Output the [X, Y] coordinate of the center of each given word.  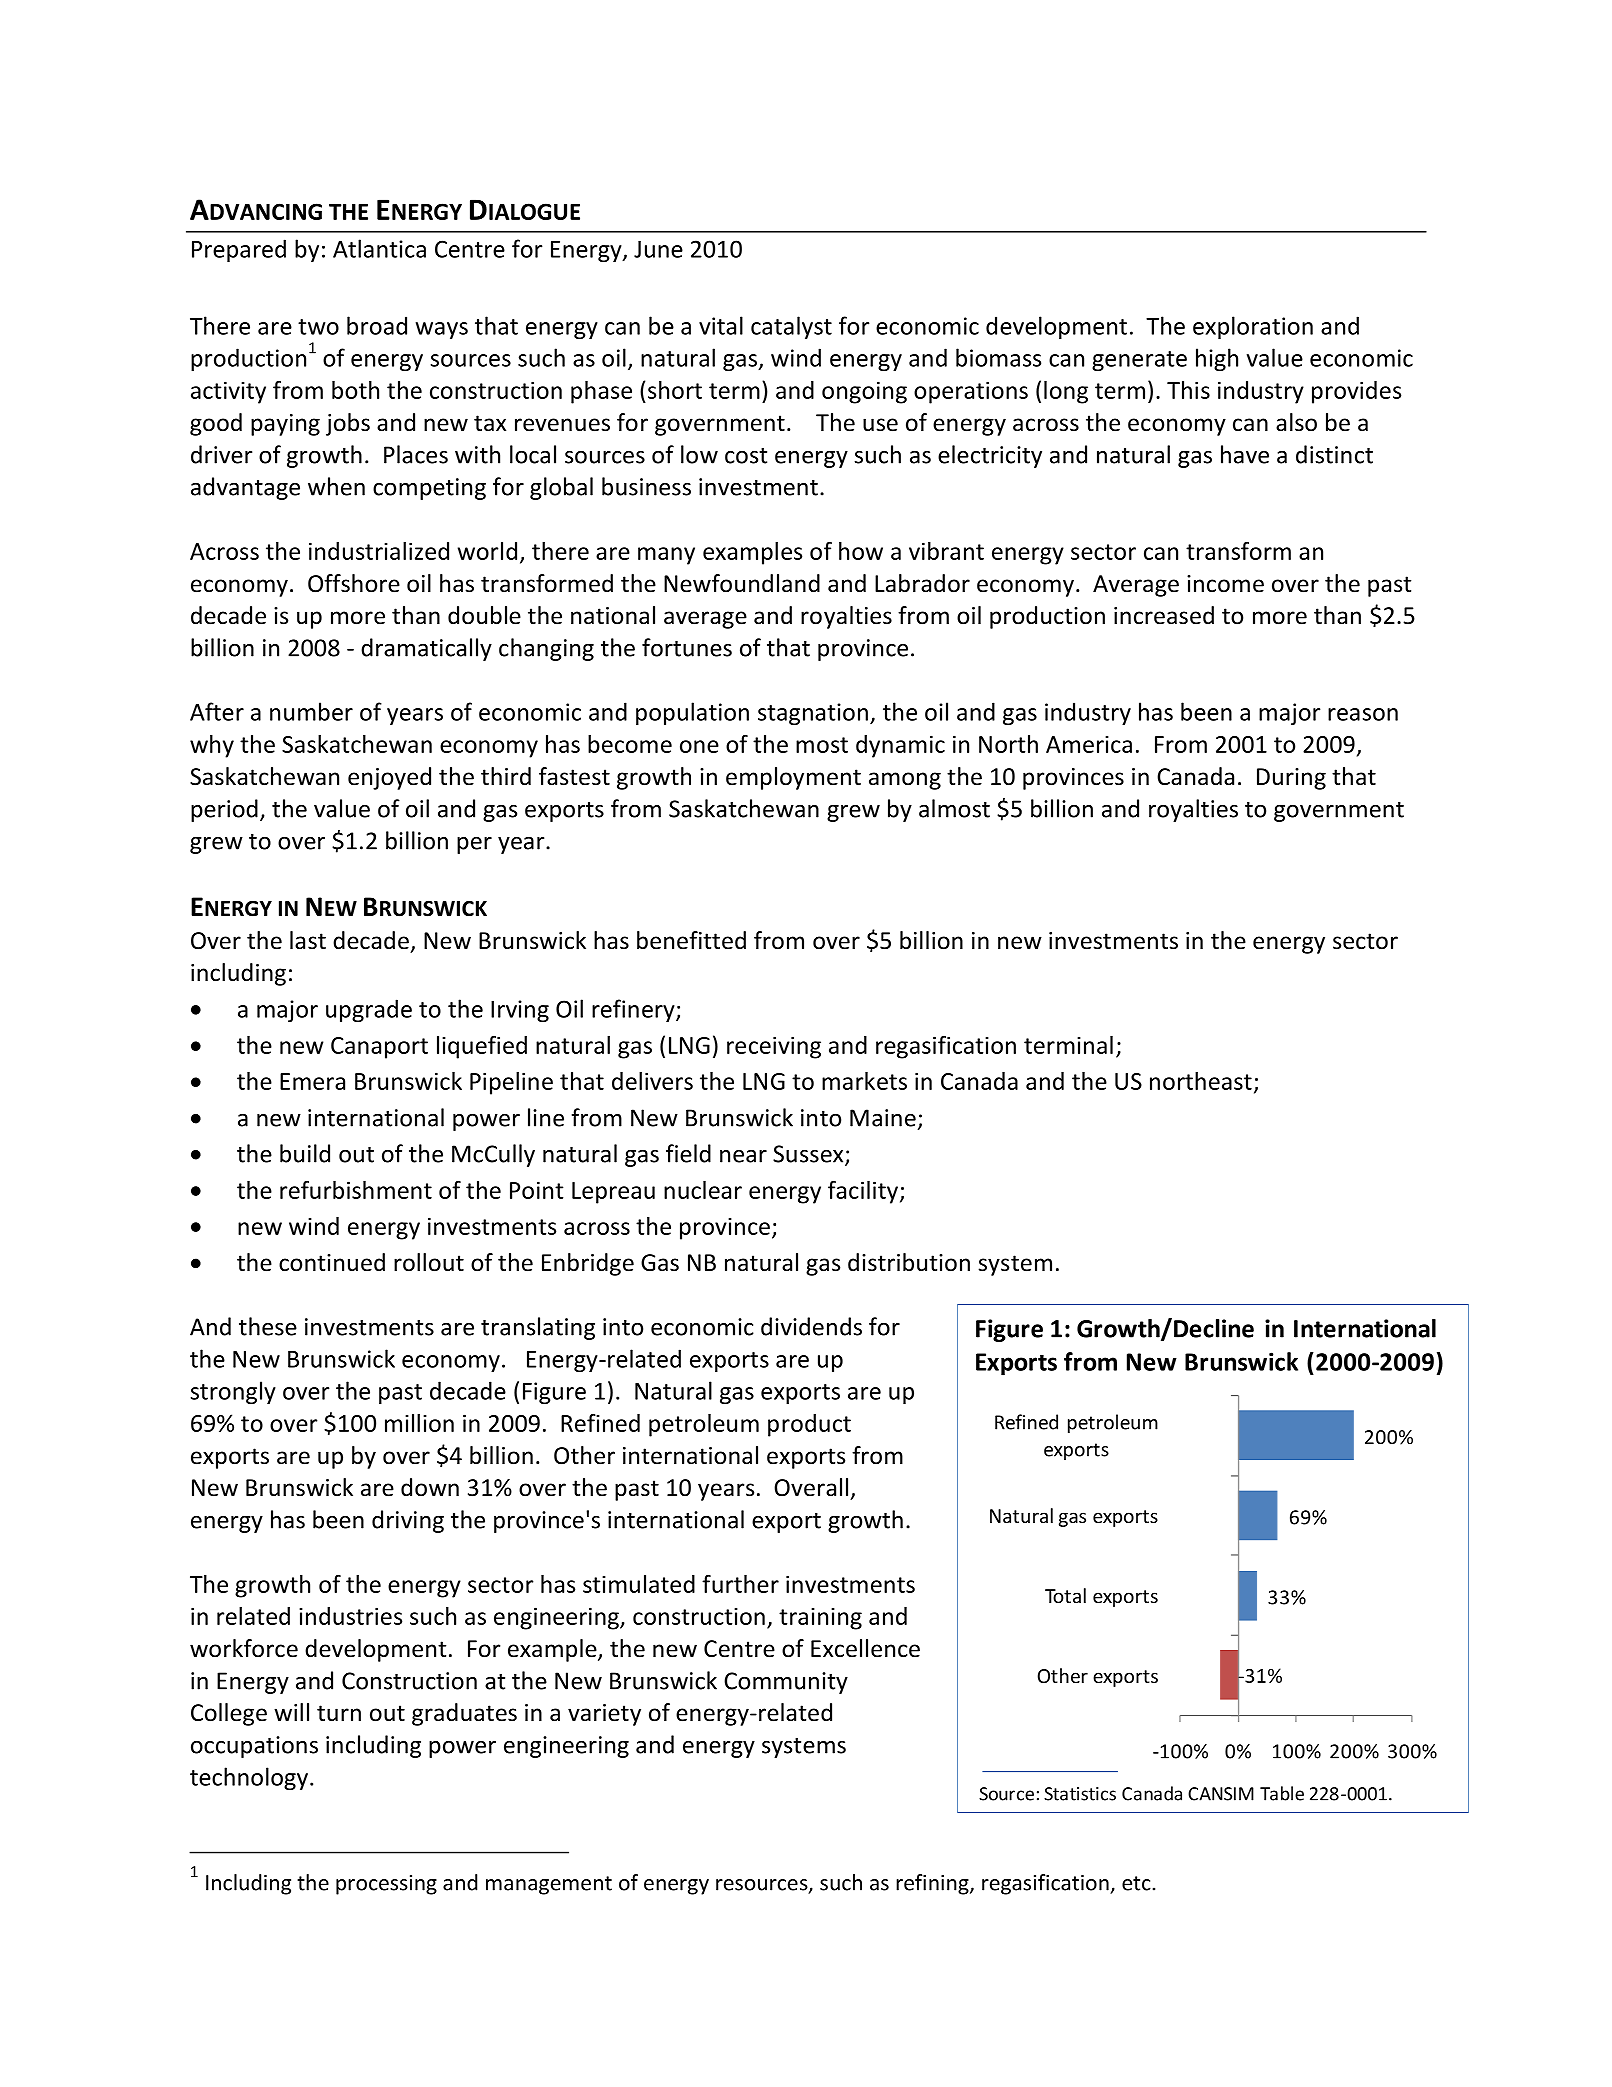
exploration [1253, 327]
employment [793, 778]
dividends [811, 1326]
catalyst [791, 327]
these [268, 1326]
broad [377, 325]
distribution [909, 1262]
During [1291, 779]
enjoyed [389, 778]
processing [386, 1885]
